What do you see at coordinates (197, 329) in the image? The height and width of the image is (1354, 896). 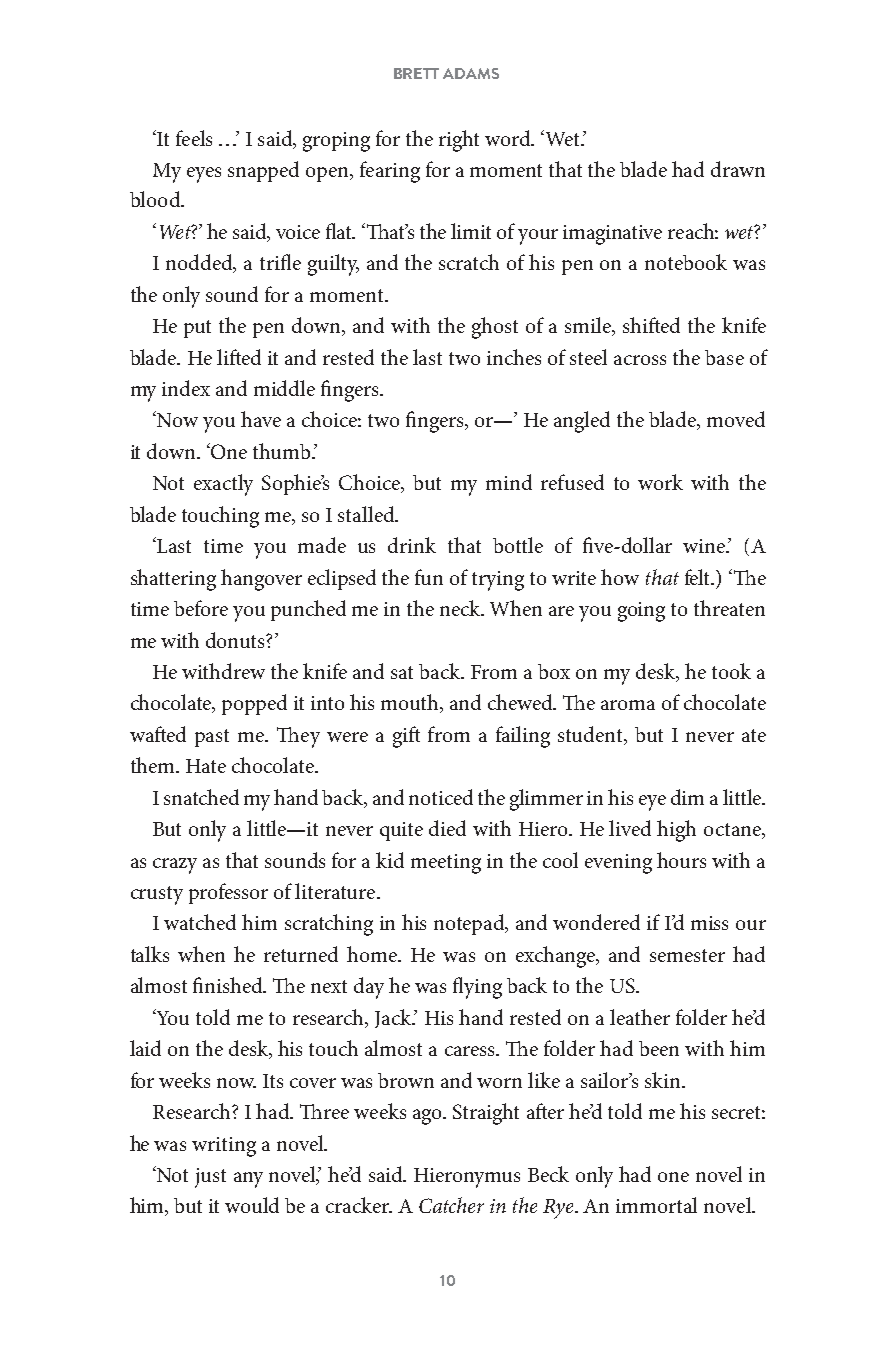 I see `put` at bounding box center [197, 329].
